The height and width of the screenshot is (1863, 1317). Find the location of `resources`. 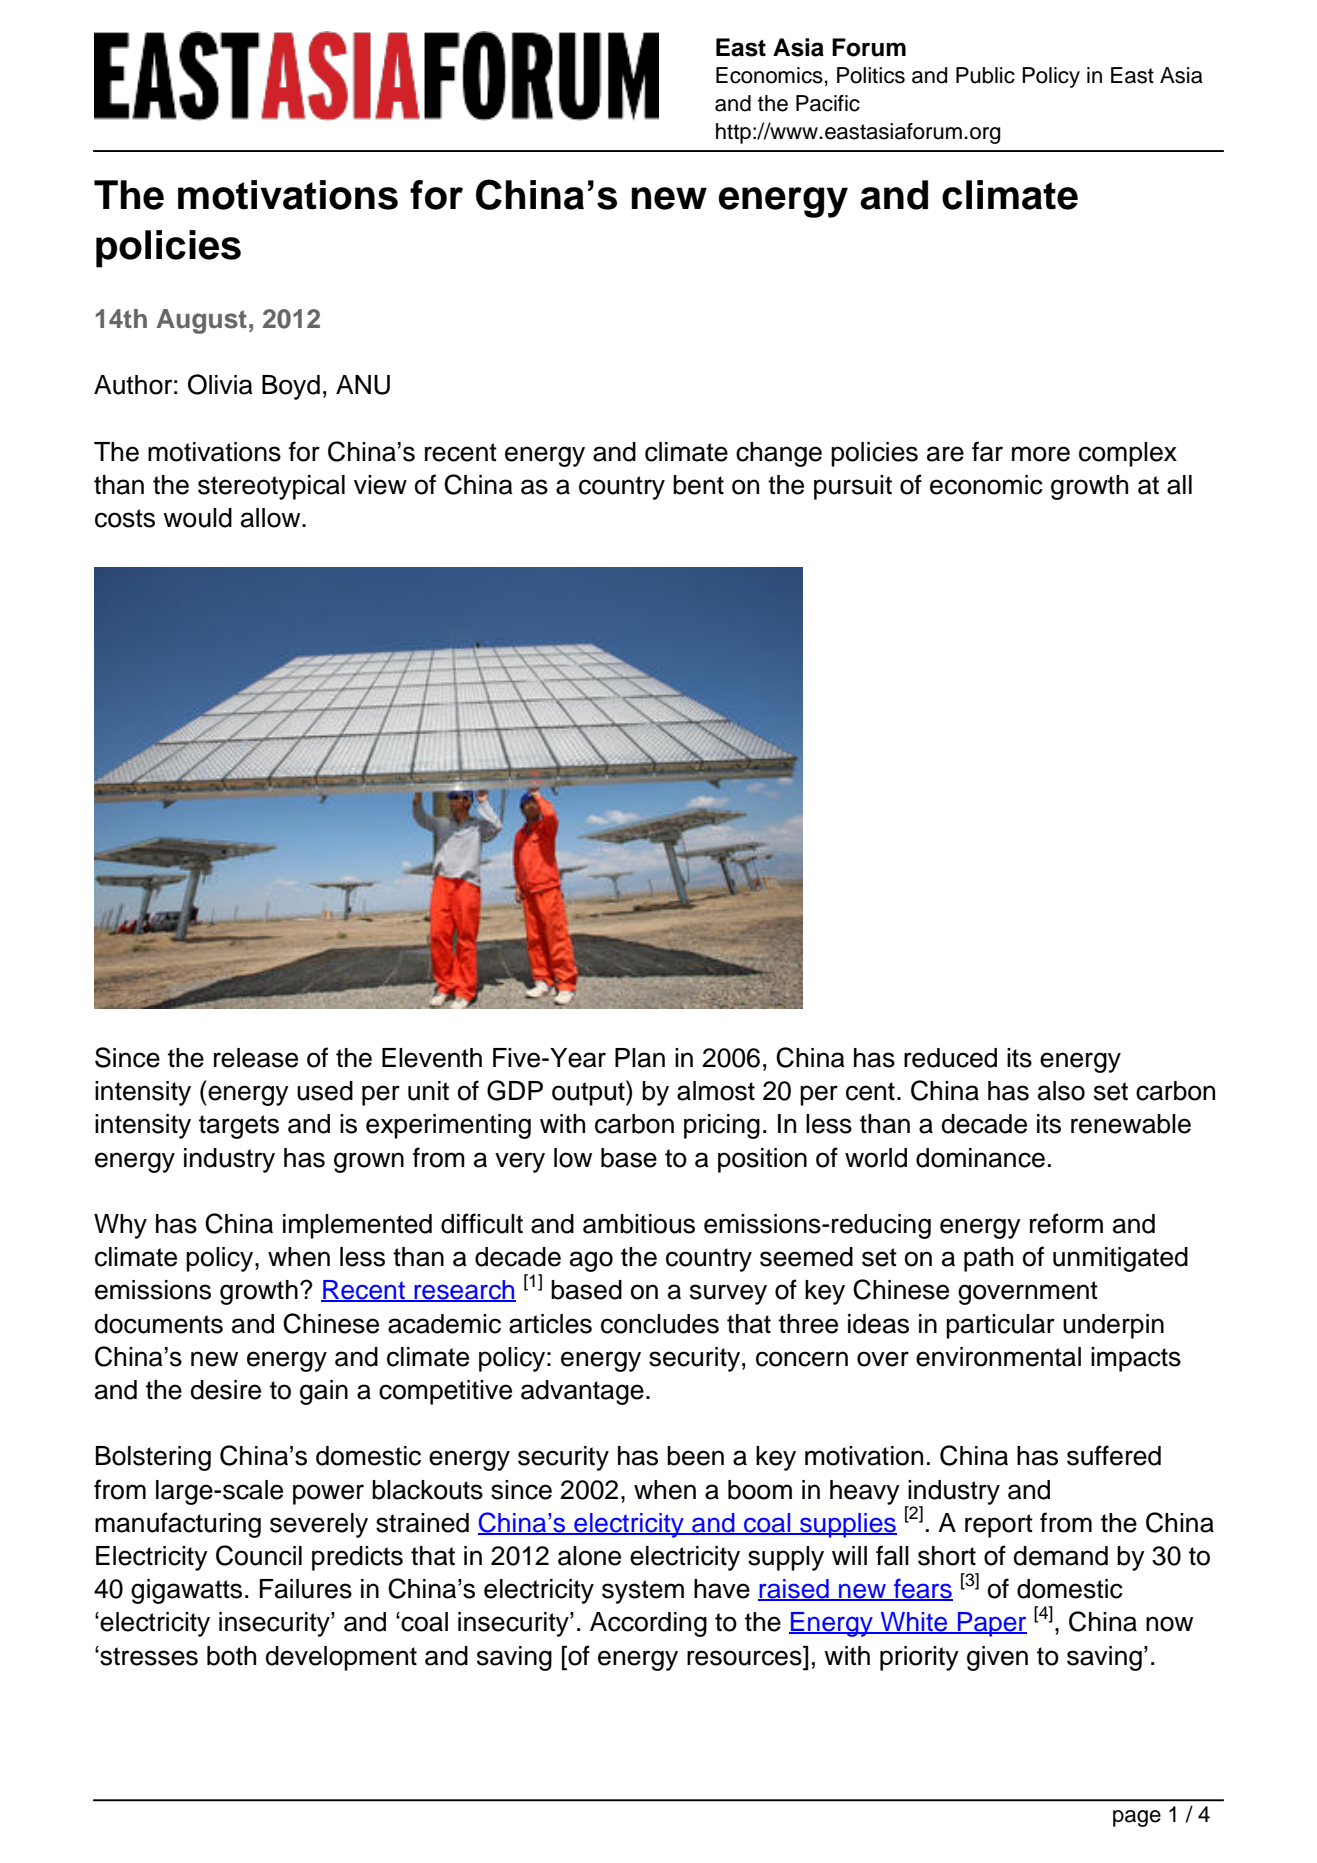

resources is located at coordinates (744, 1658).
